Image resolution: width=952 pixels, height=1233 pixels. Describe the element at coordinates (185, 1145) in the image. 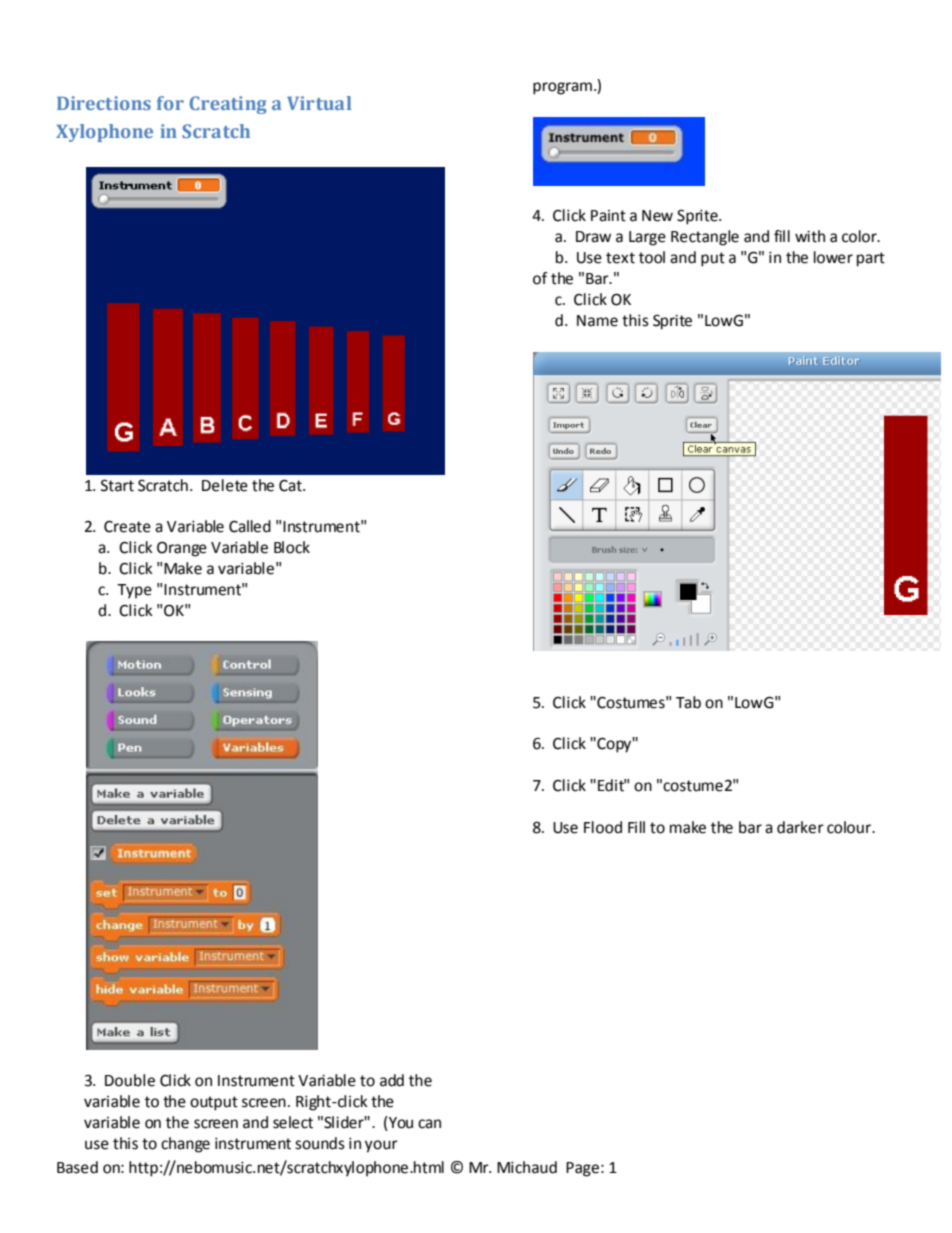

I see `change` at that location.
